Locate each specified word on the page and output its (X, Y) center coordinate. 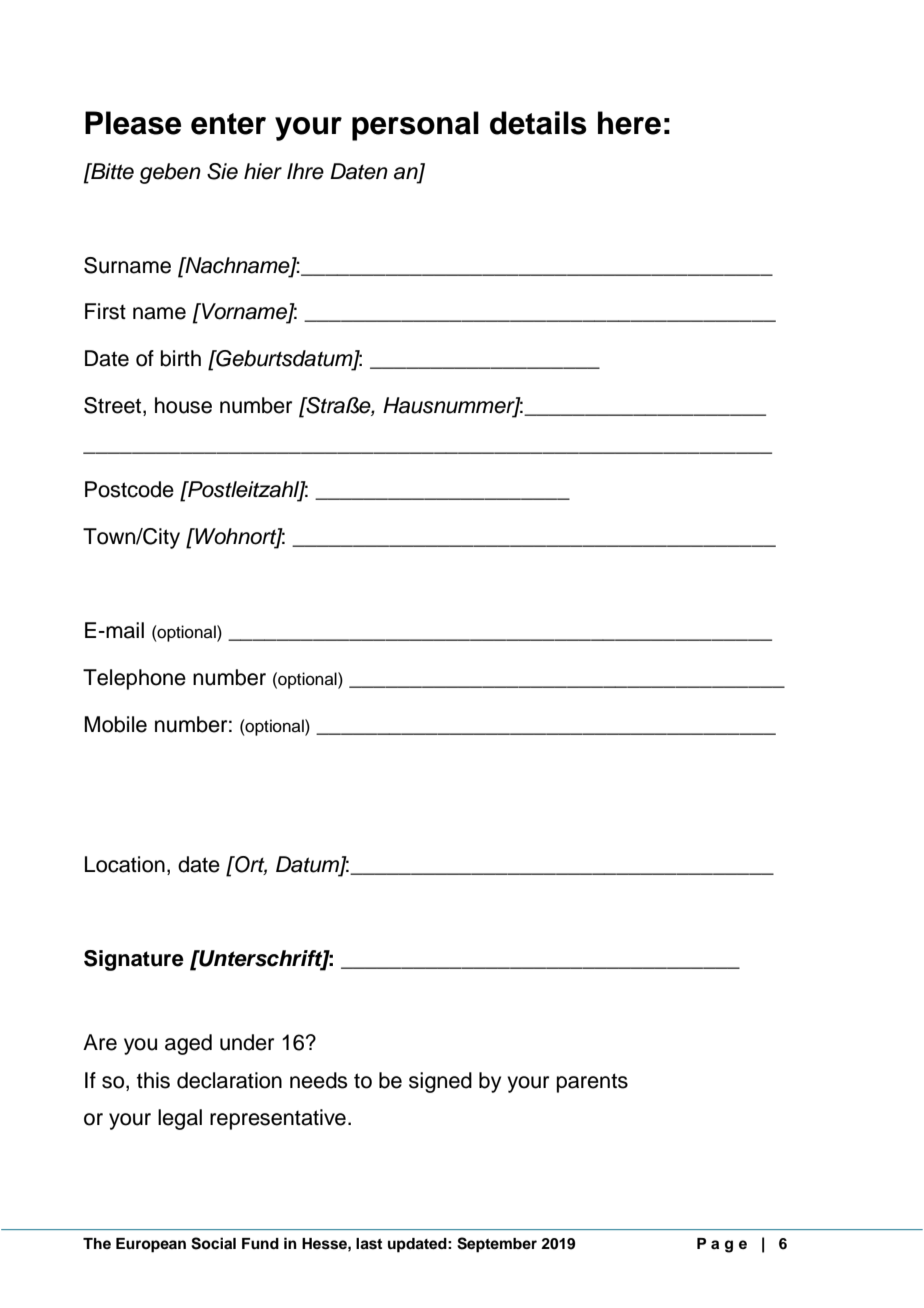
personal (415, 126)
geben (170, 173)
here (629, 123)
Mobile (115, 724)
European (151, 1245)
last (369, 1244)
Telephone (134, 679)
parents (592, 1083)
